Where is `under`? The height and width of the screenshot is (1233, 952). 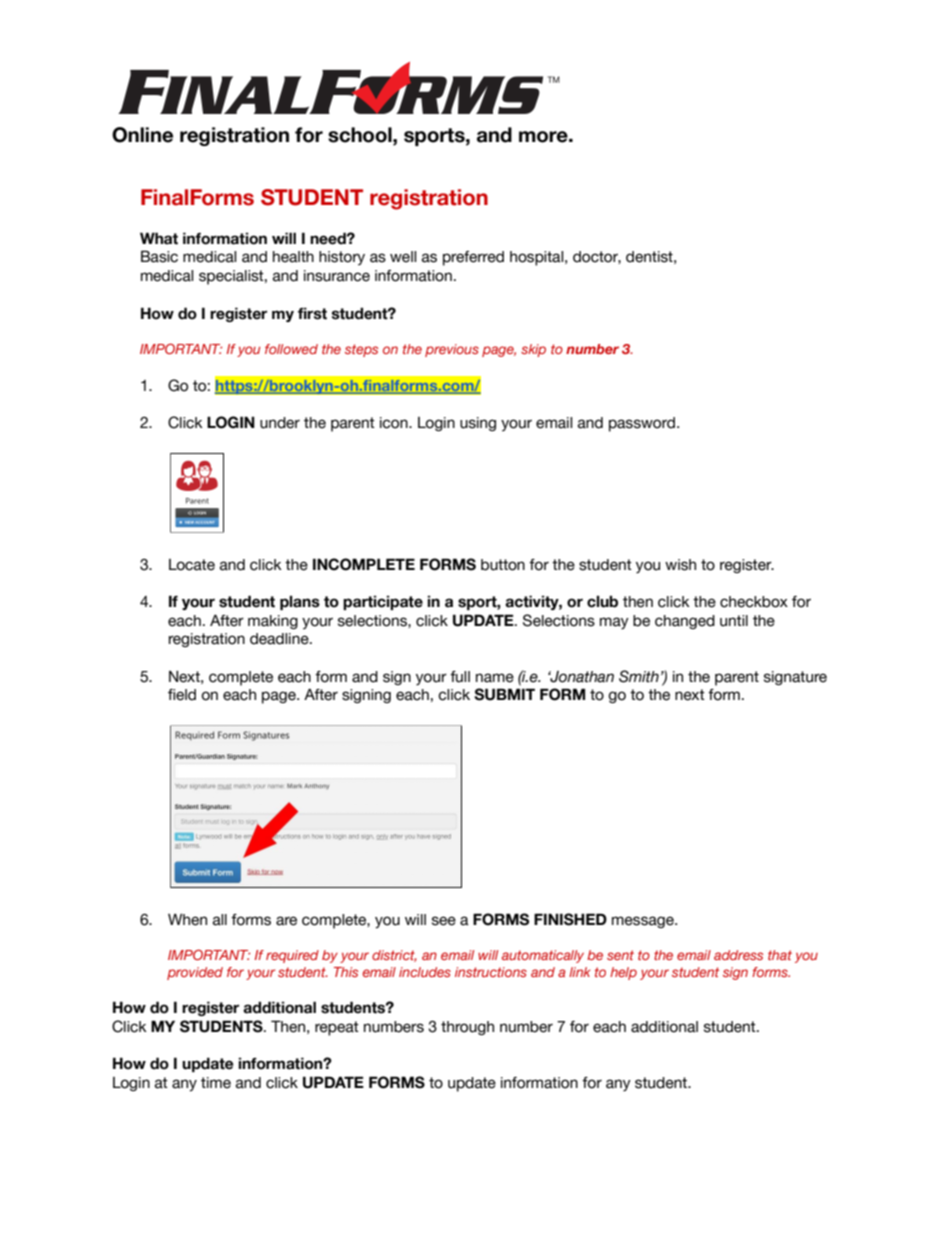 under is located at coordinates (280, 423).
